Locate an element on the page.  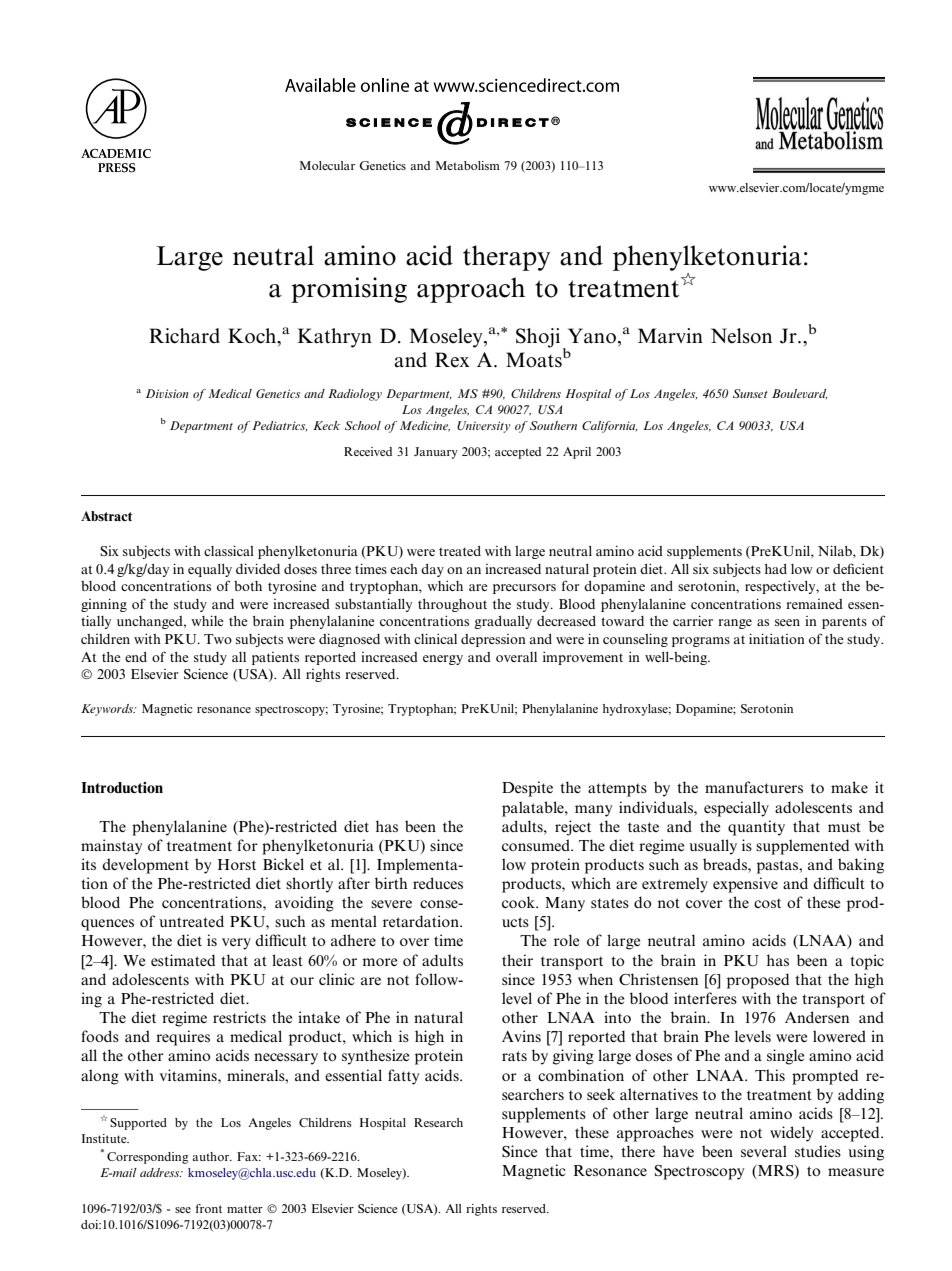
classical is located at coordinates (229, 550).
